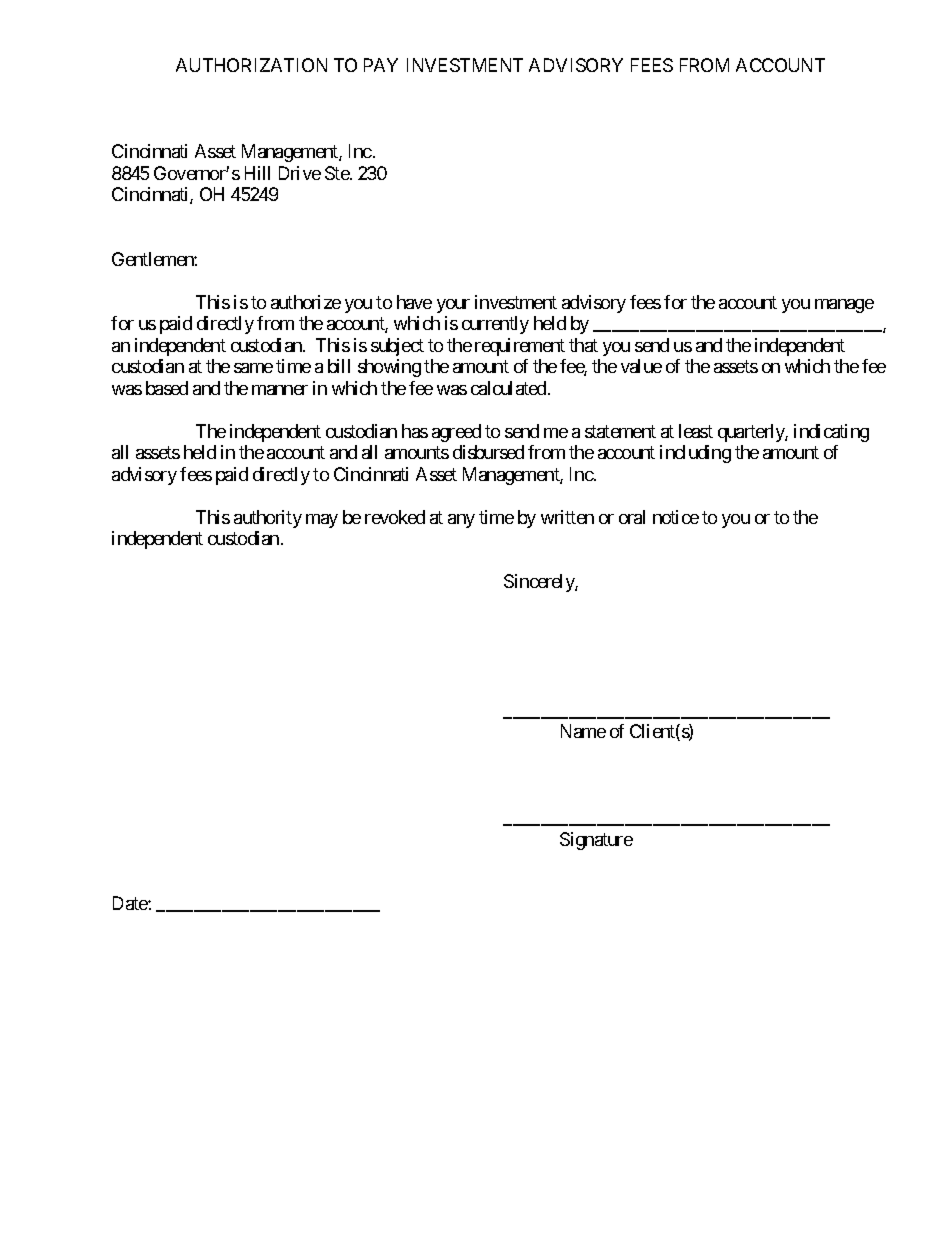 Image resolution: width=952 pixels, height=1233 pixels. Describe the element at coordinates (695, 454) in the screenshot. I see `including` at that location.
